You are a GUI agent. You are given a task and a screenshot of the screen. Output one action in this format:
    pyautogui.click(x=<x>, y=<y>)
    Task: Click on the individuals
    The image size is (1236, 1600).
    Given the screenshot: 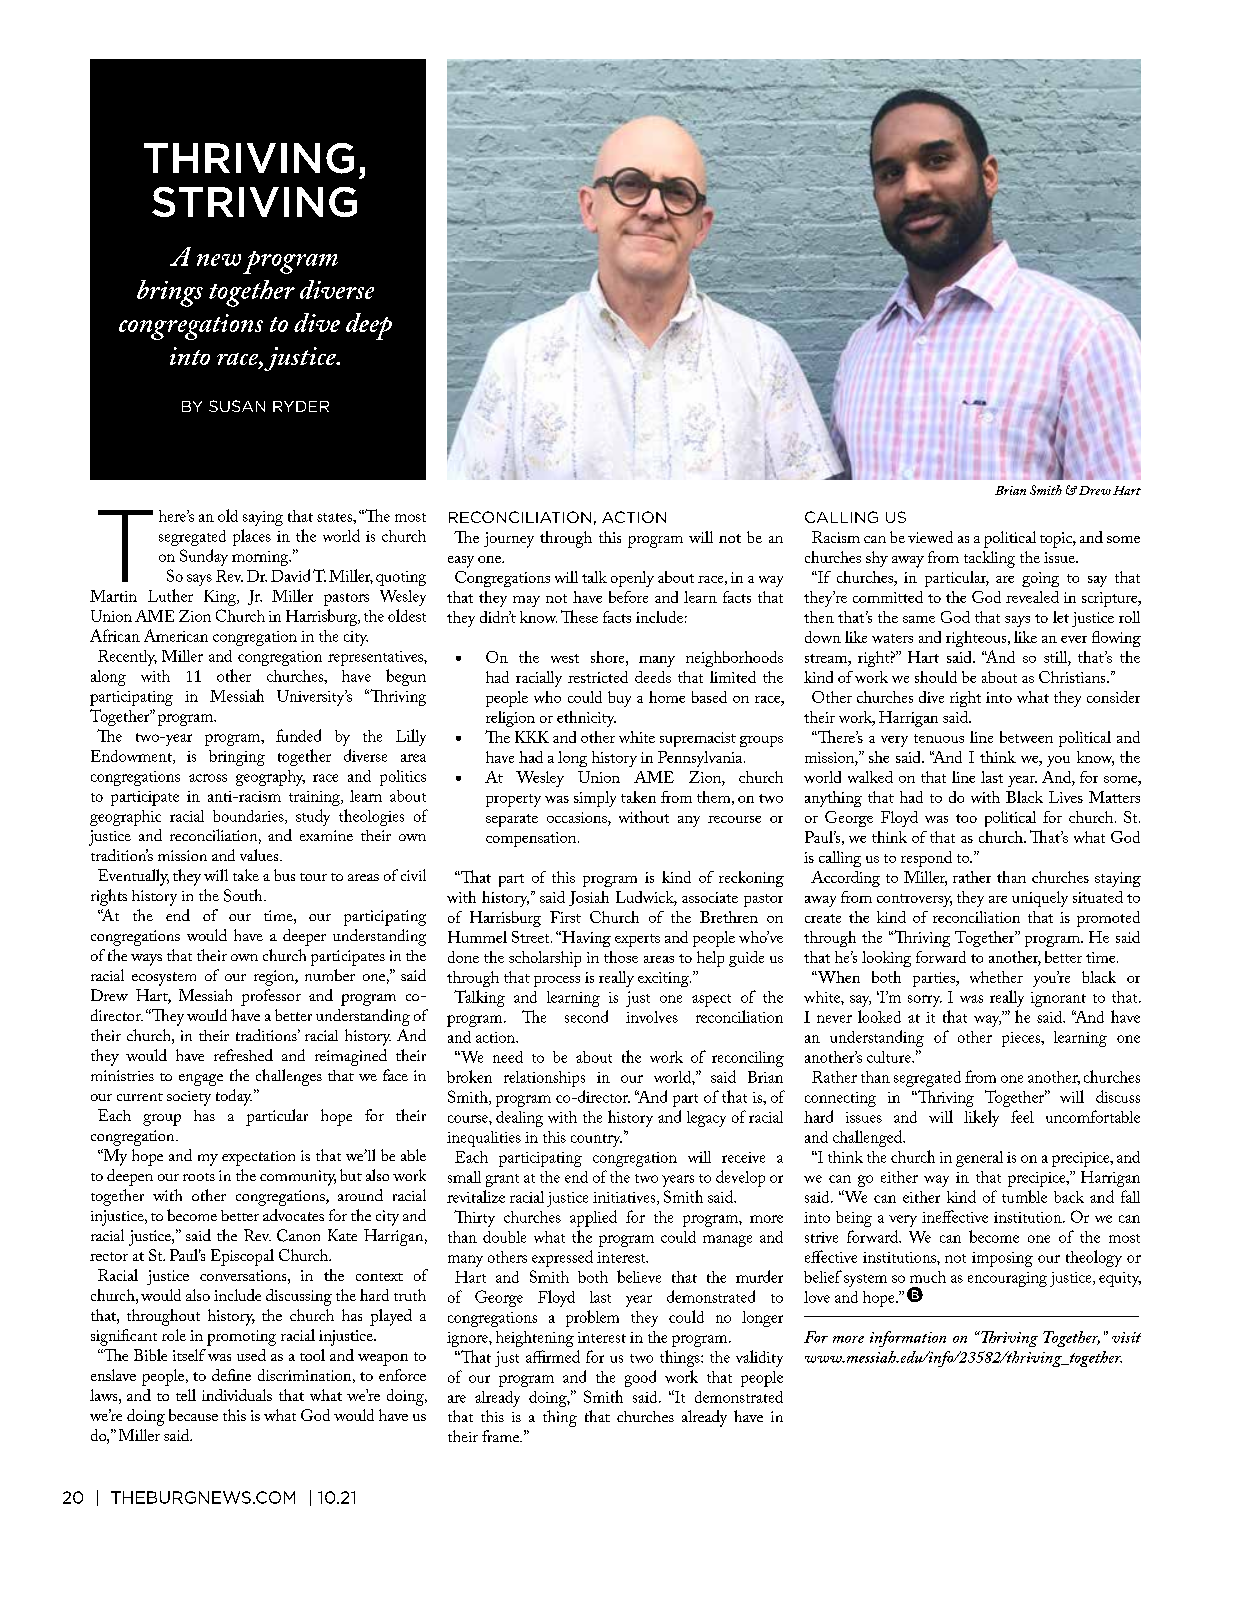 What is the action you would take?
    pyautogui.click(x=237, y=1395)
